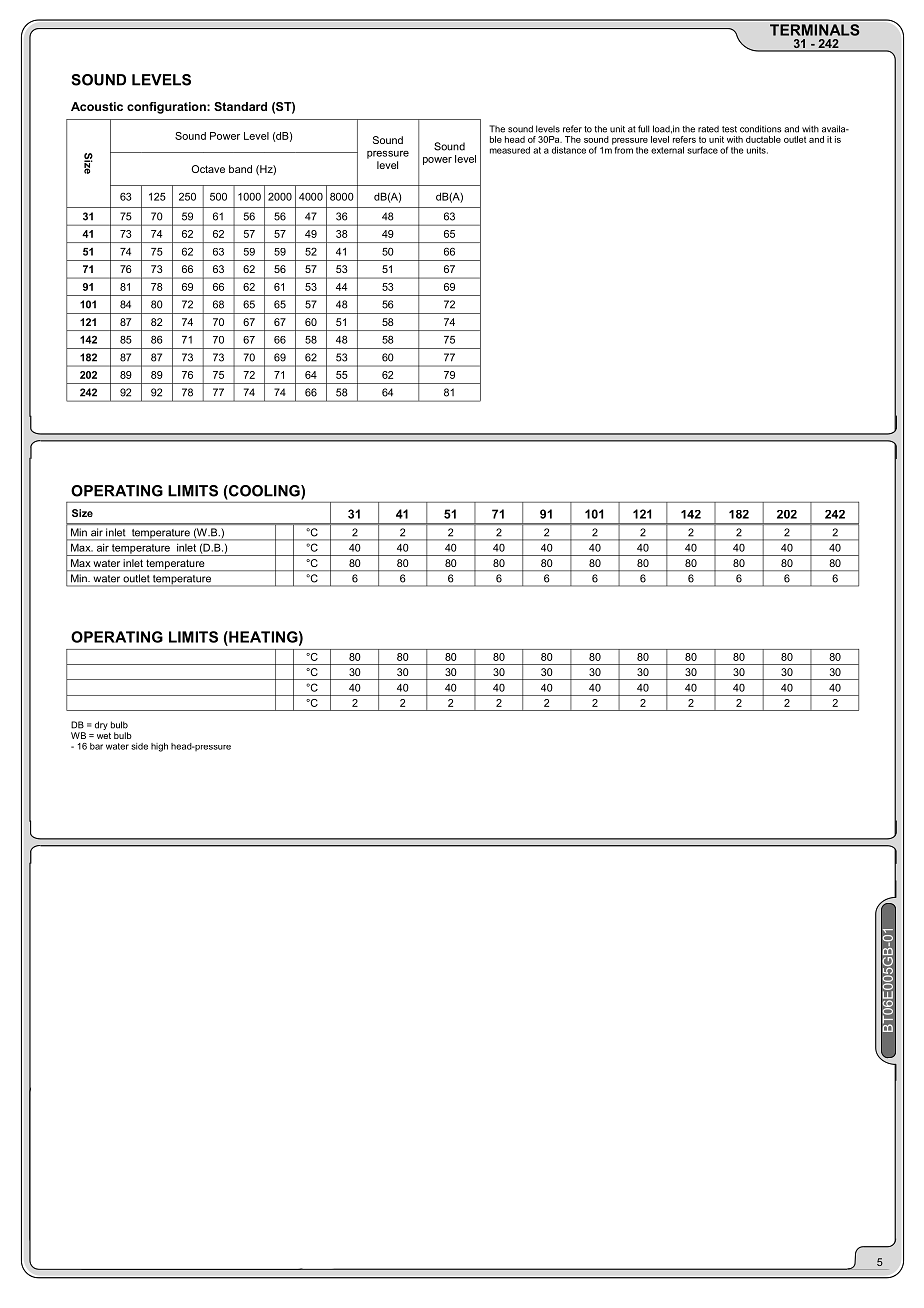 Image resolution: width=924 pixels, height=1308 pixels. Describe the element at coordinates (139, 746) in the screenshot. I see `side` at that location.
